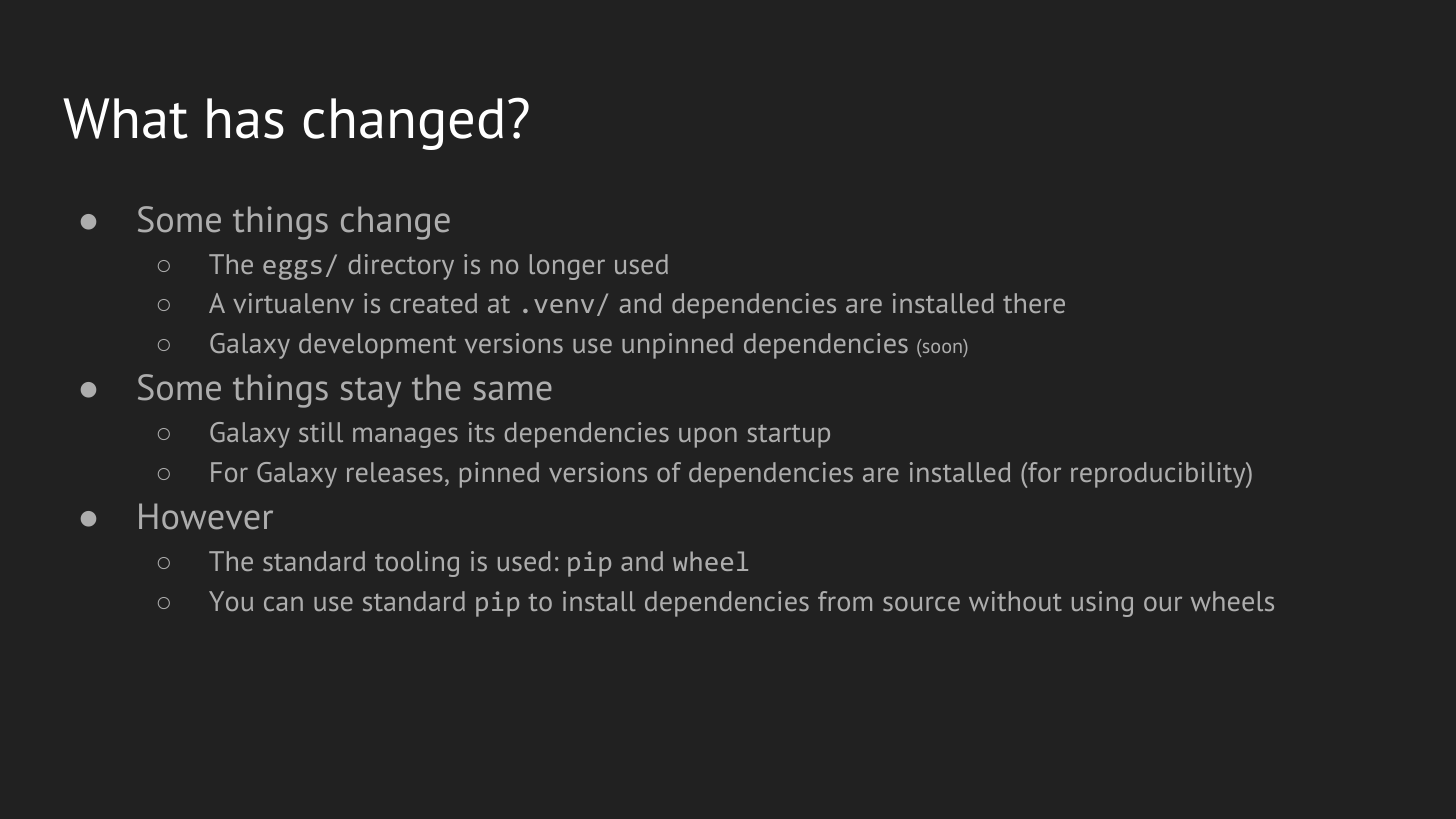 This page has width=1456, height=819. I want to click on tooling, so click(417, 564).
